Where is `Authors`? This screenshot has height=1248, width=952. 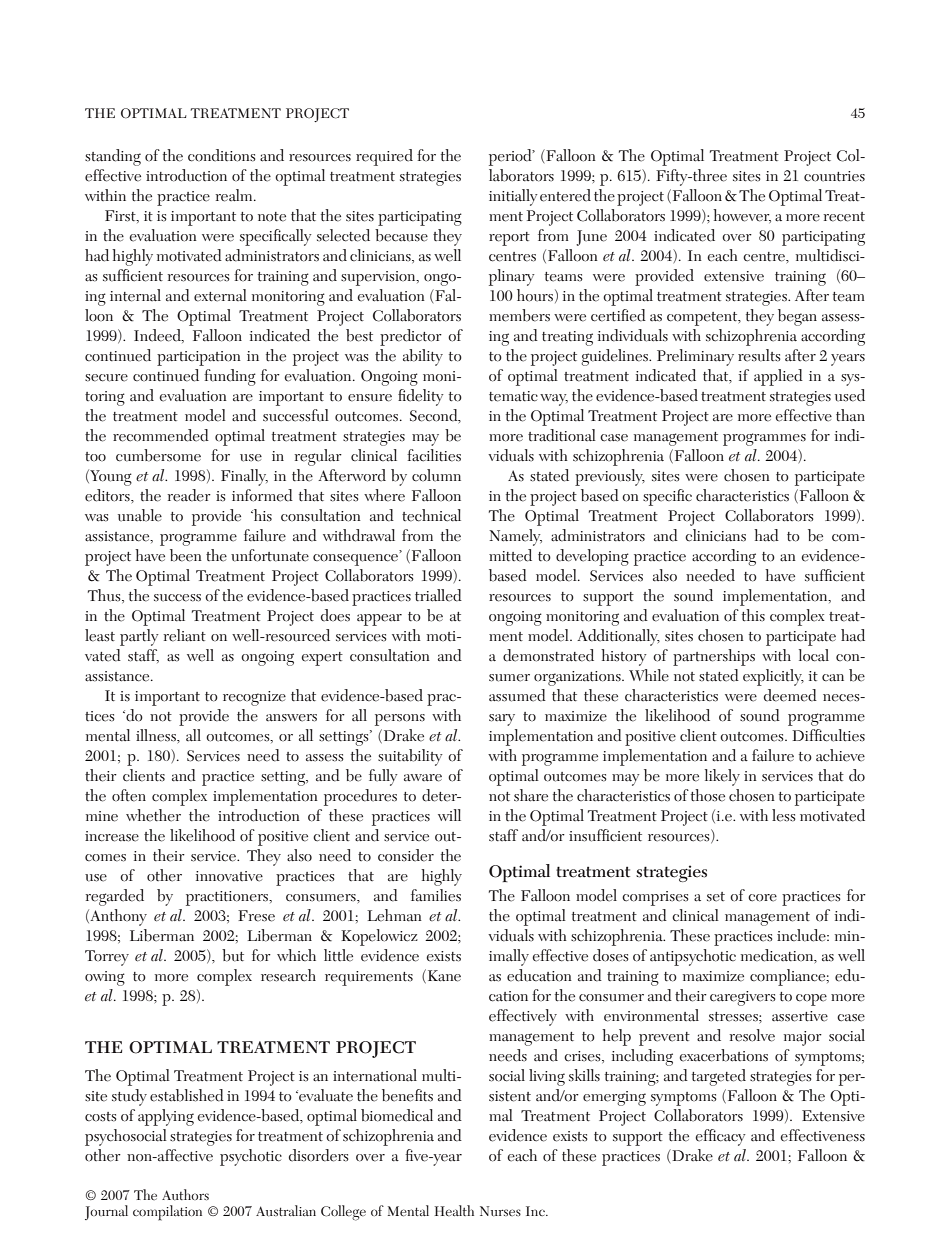 Authors is located at coordinates (185, 1194).
